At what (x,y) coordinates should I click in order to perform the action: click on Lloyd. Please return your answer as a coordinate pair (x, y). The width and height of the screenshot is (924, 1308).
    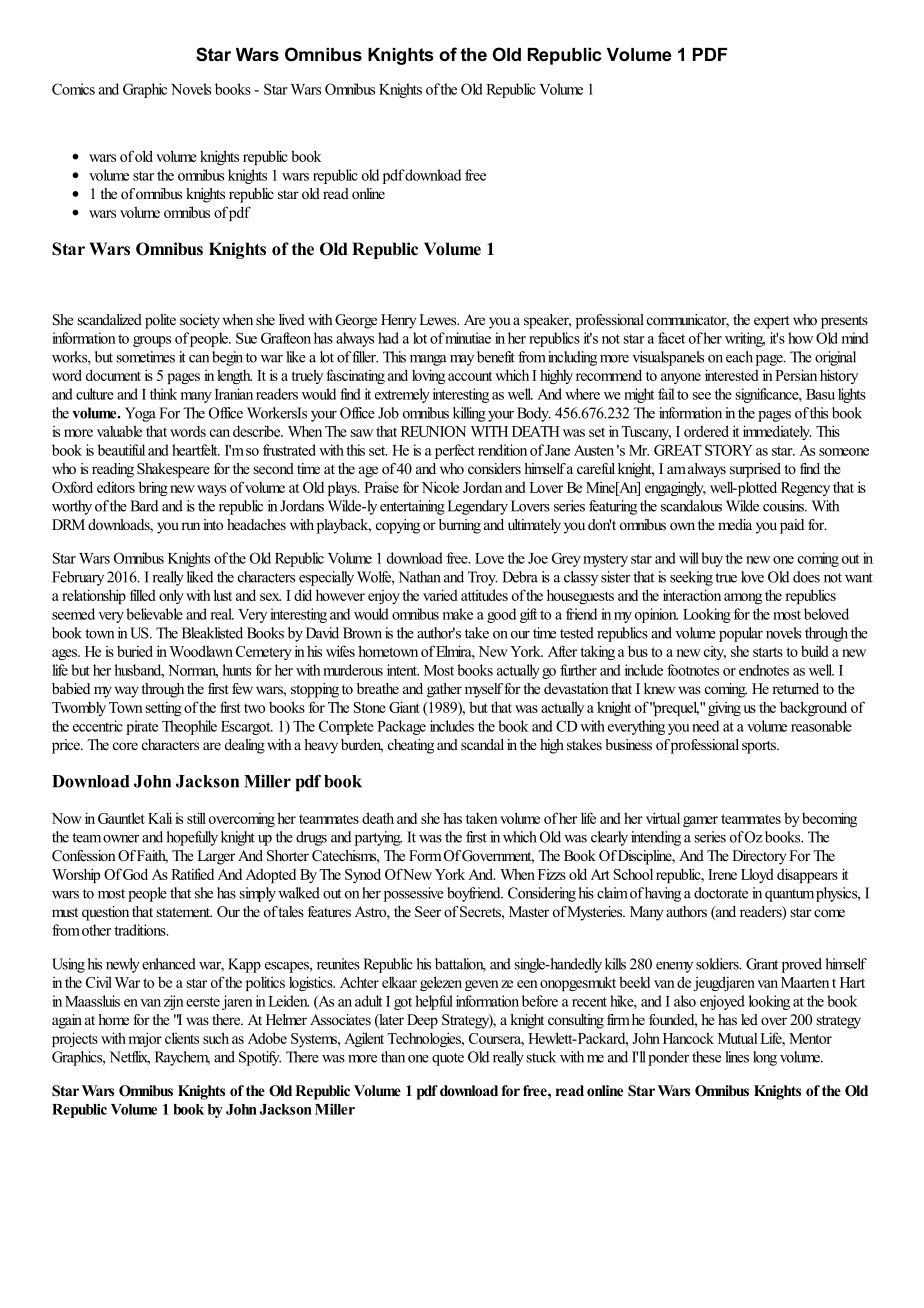
    Looking at the image, I should click on (757, 875).
